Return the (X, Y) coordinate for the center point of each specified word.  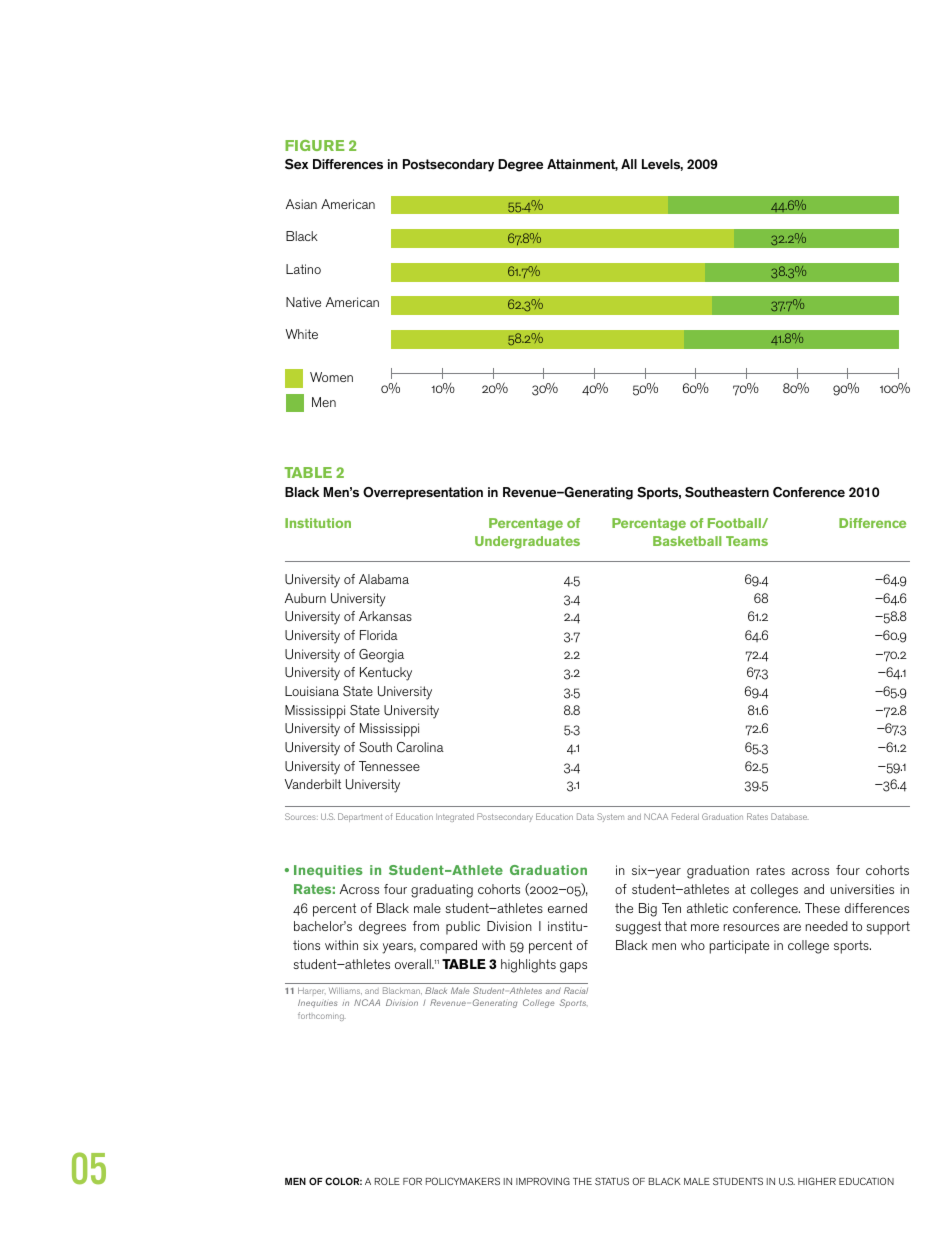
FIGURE (315, 145)
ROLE (387, 1181)
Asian (301, 204)
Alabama (384, 579)
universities (862, 889)
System (610, 817)
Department (360, 817)
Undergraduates (527, 542)
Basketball (687, 541)
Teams (747, 541)
